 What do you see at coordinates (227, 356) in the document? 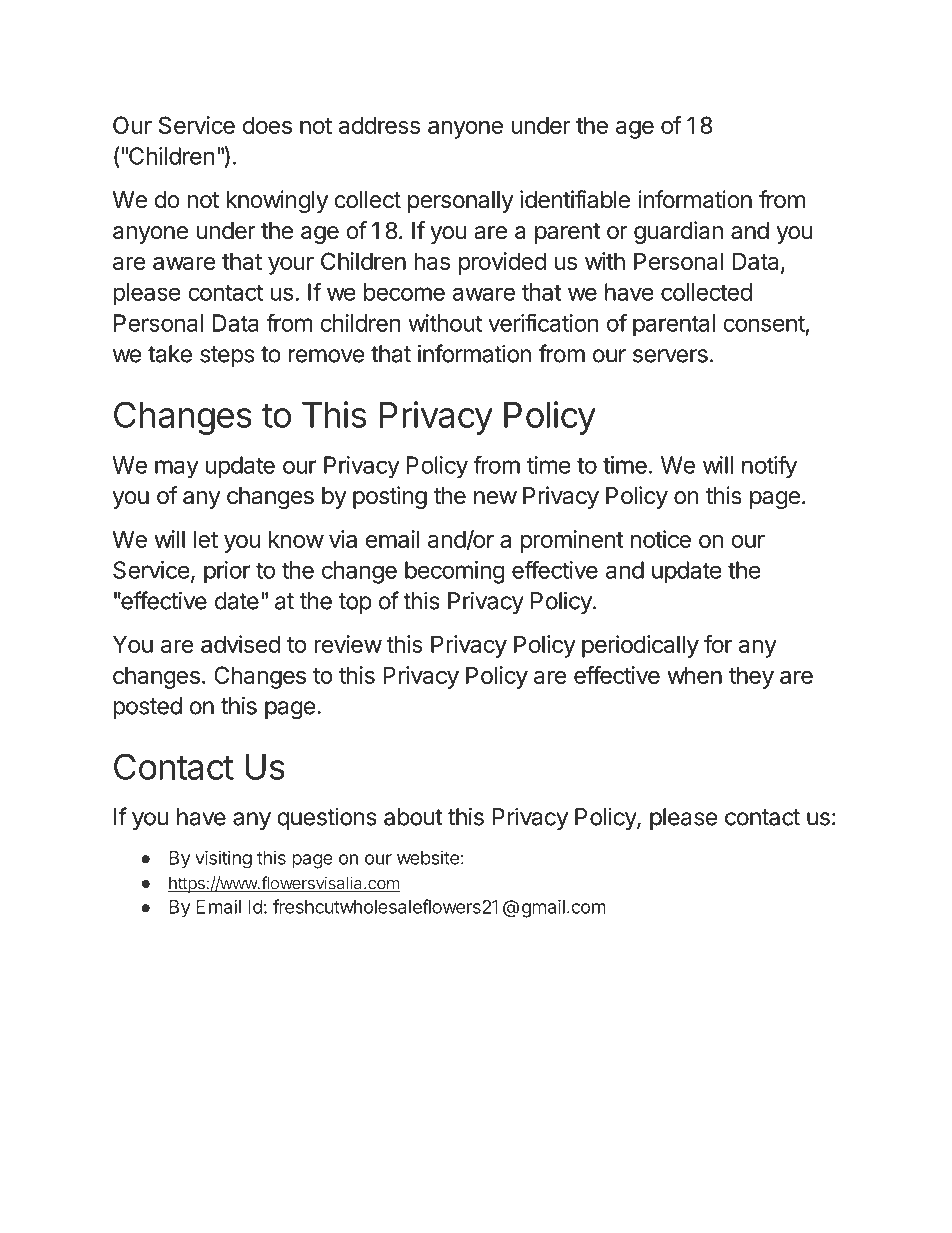
I see `steps` at bounding box center [227, 356].
